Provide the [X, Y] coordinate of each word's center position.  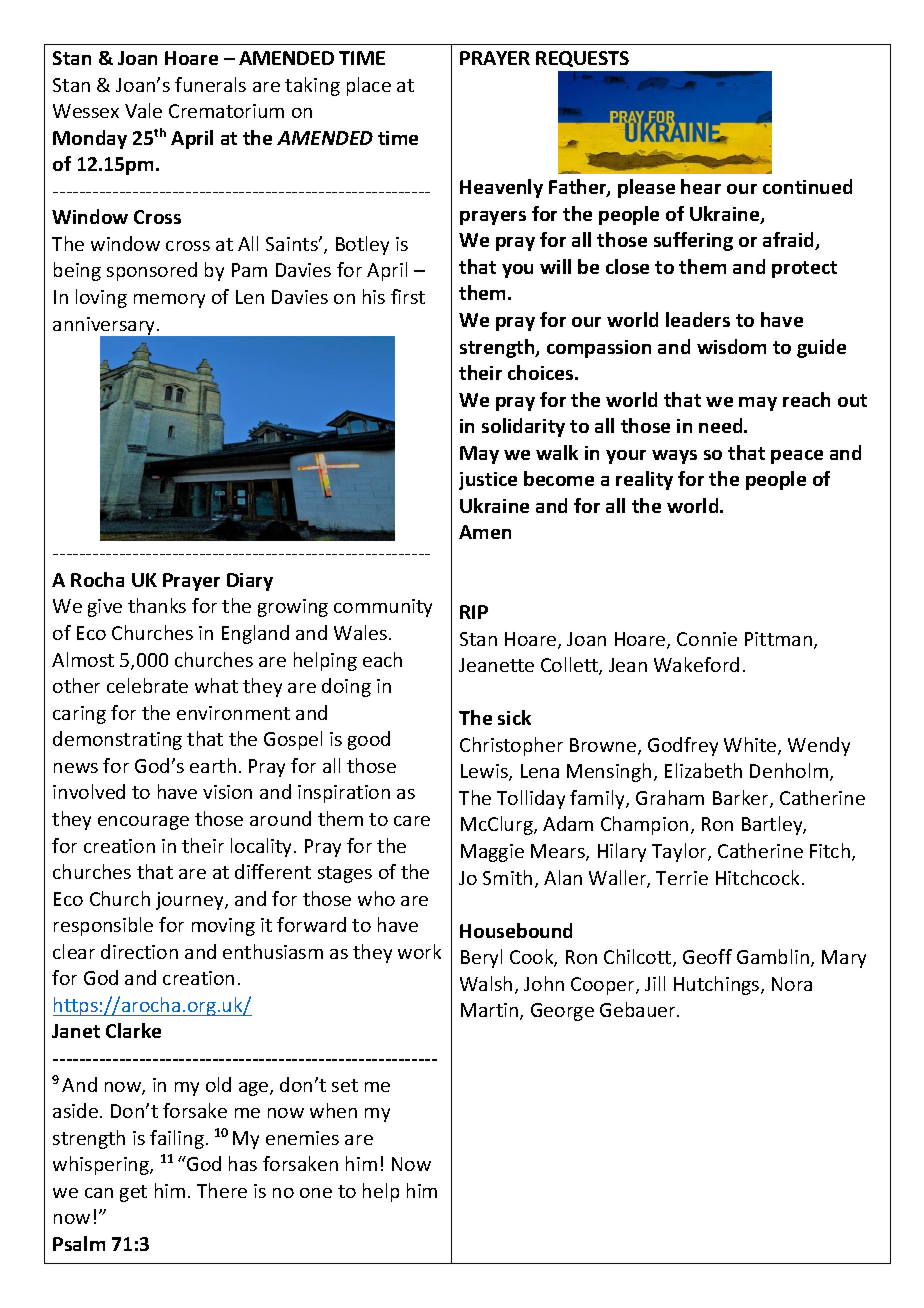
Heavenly [501, 188]
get [133, 1193]
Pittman [778, 639]
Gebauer [639, 1009]
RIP [474, 612]
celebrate [147, 685]
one [316, 1193]
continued [807, 186]
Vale [143, 110]
